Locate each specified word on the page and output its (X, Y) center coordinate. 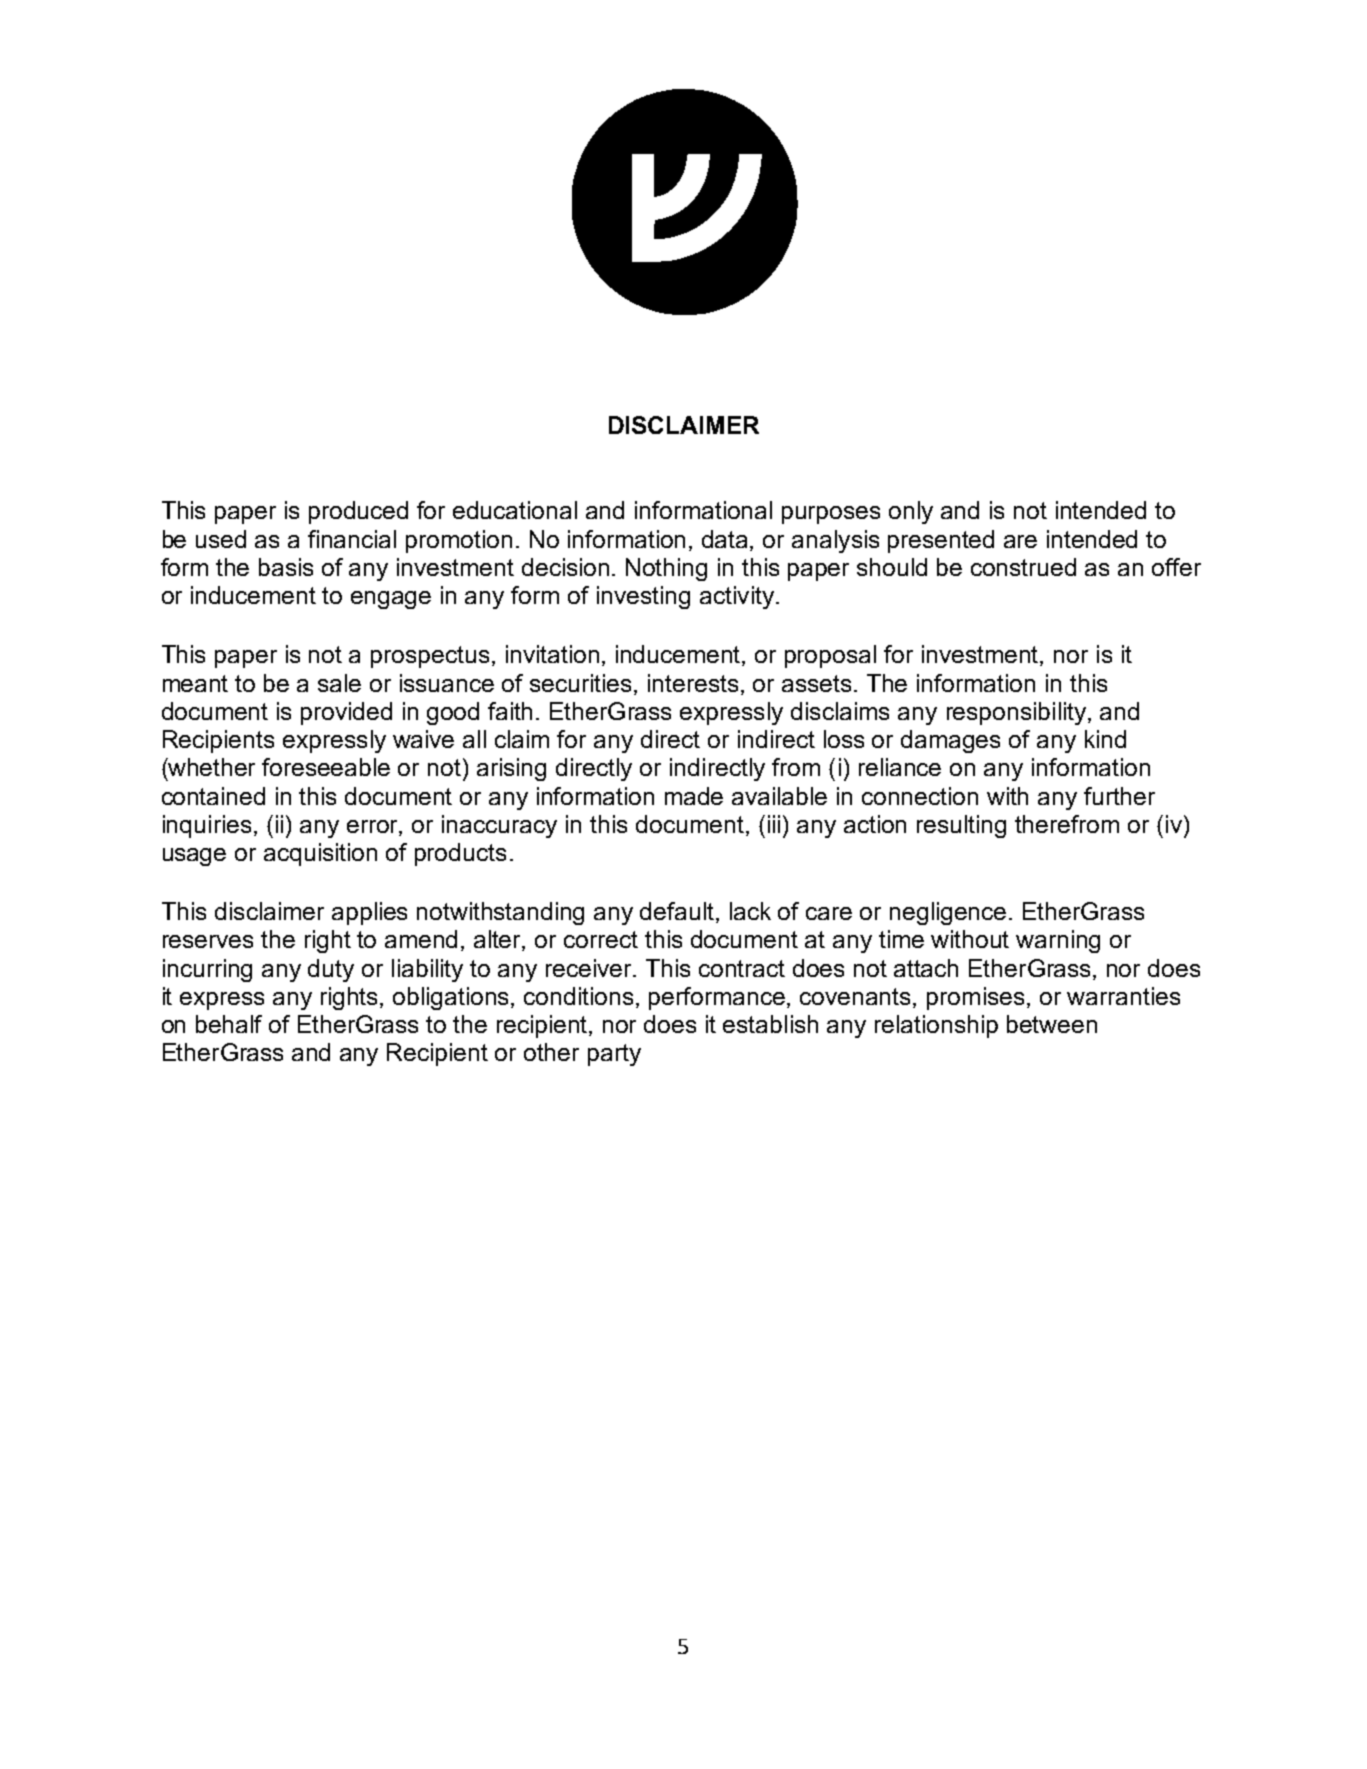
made (694, 796)
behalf (229, 1024)
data (726, 540)
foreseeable (326, 767)
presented (941, 541)
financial (352, 539)
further (1119, 796)
